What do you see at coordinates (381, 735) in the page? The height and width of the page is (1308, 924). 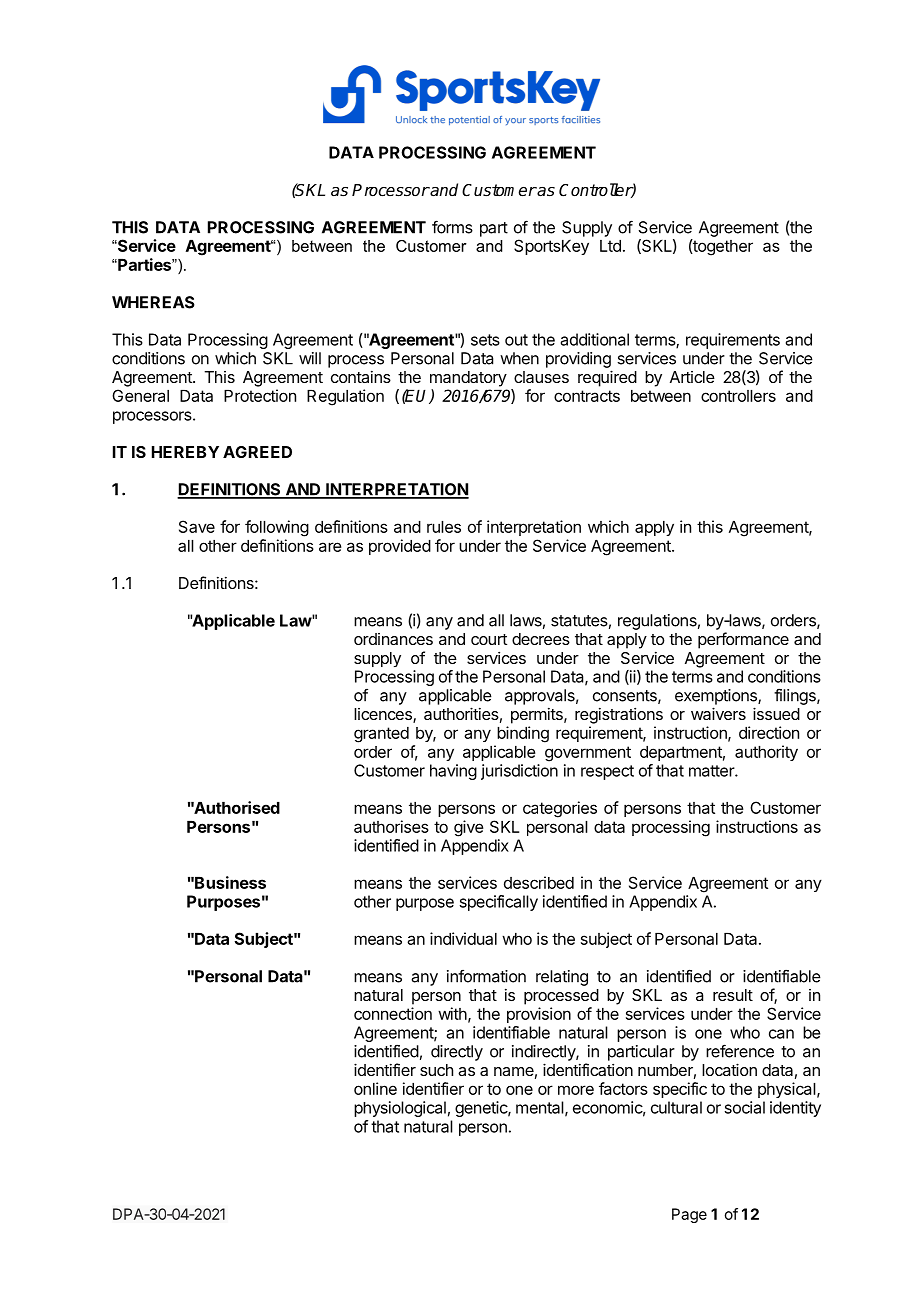 I see `granted` at bounding box center [381, 735].
